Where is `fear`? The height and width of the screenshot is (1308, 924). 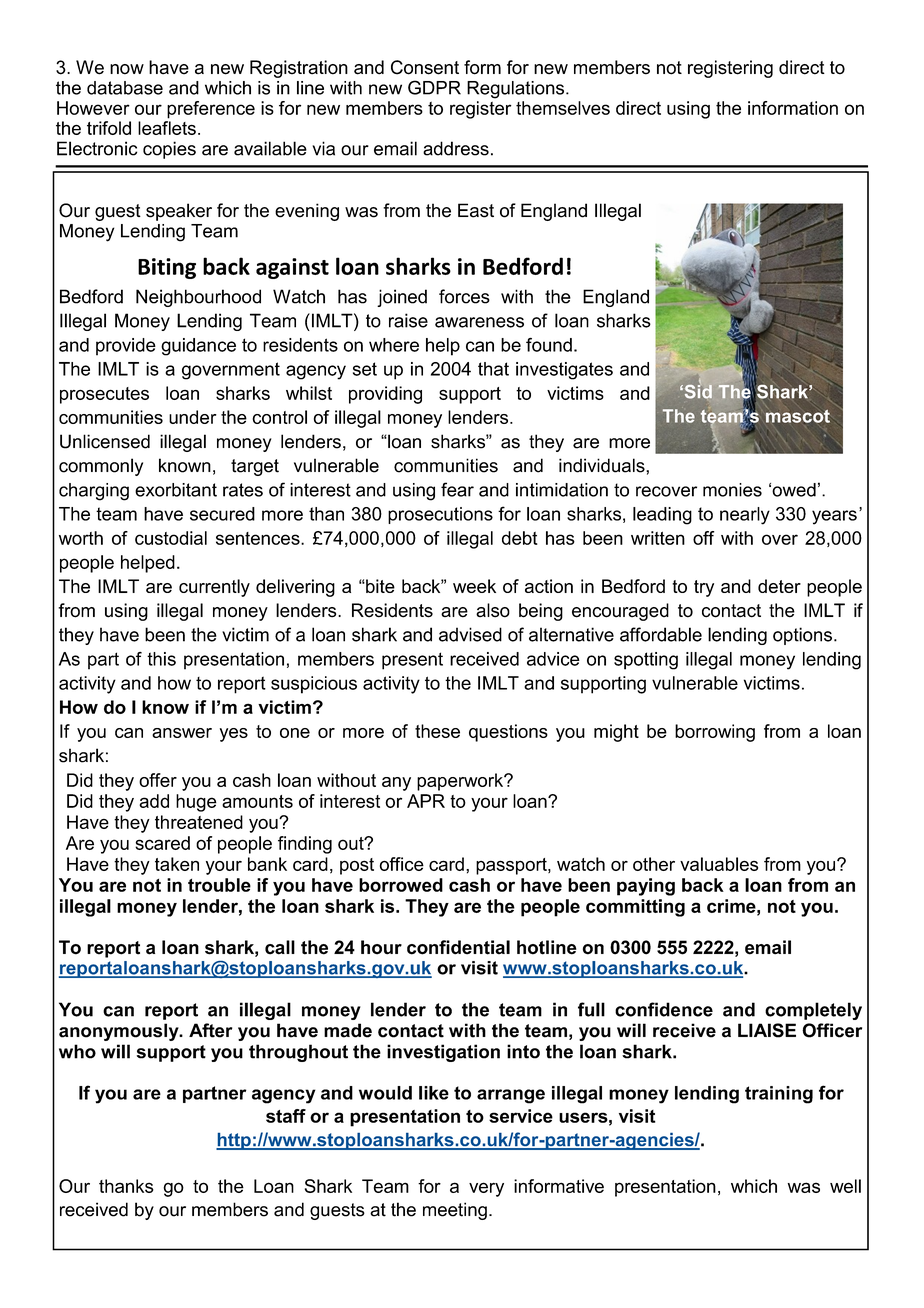 fear is located at coordinates (457, 489).
